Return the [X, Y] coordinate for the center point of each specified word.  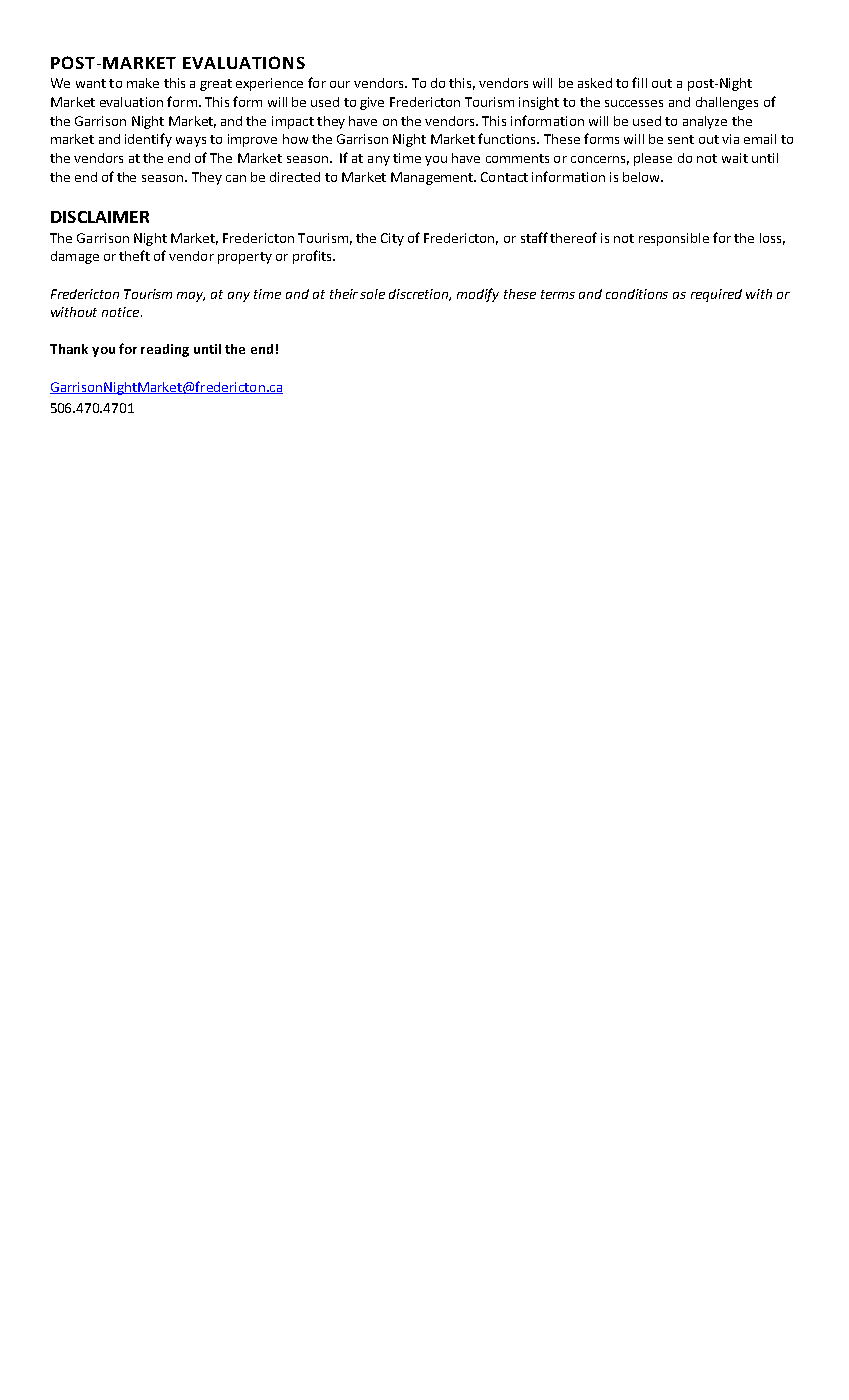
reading [165, 350]
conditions [637, 294]
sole [372, 294]
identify [148, 140]
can [236, 178]
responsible [674, 239]
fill [639, 82]
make [143, 83]
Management [433, 178]
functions [508, 138]
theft [134, 255]
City [392, 239]
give [372, 103]
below [642, 177]
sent [681, 139]
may [191, 297]
